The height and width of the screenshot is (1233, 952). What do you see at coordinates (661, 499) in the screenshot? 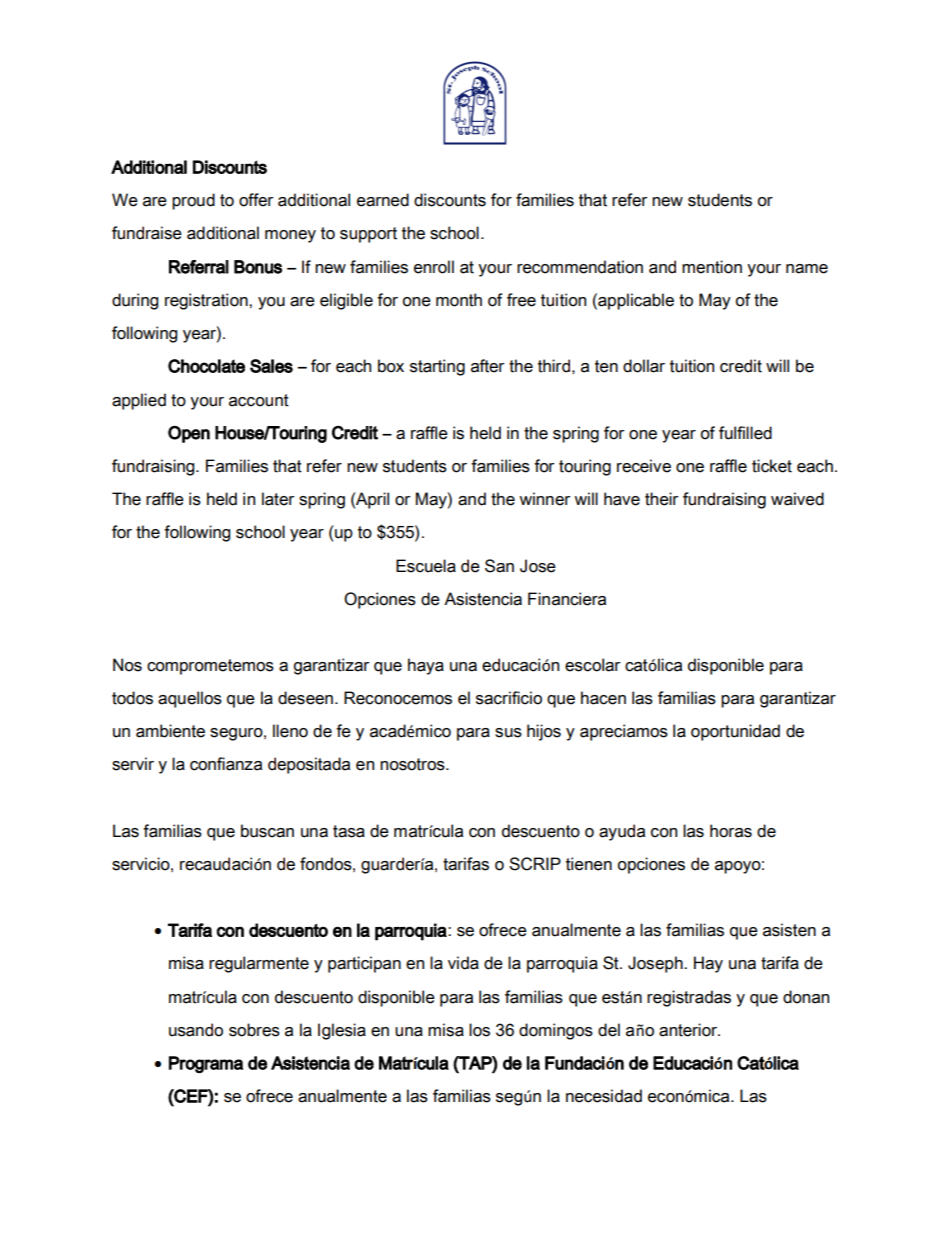
I see `their` at bounding box center [661, 499].
